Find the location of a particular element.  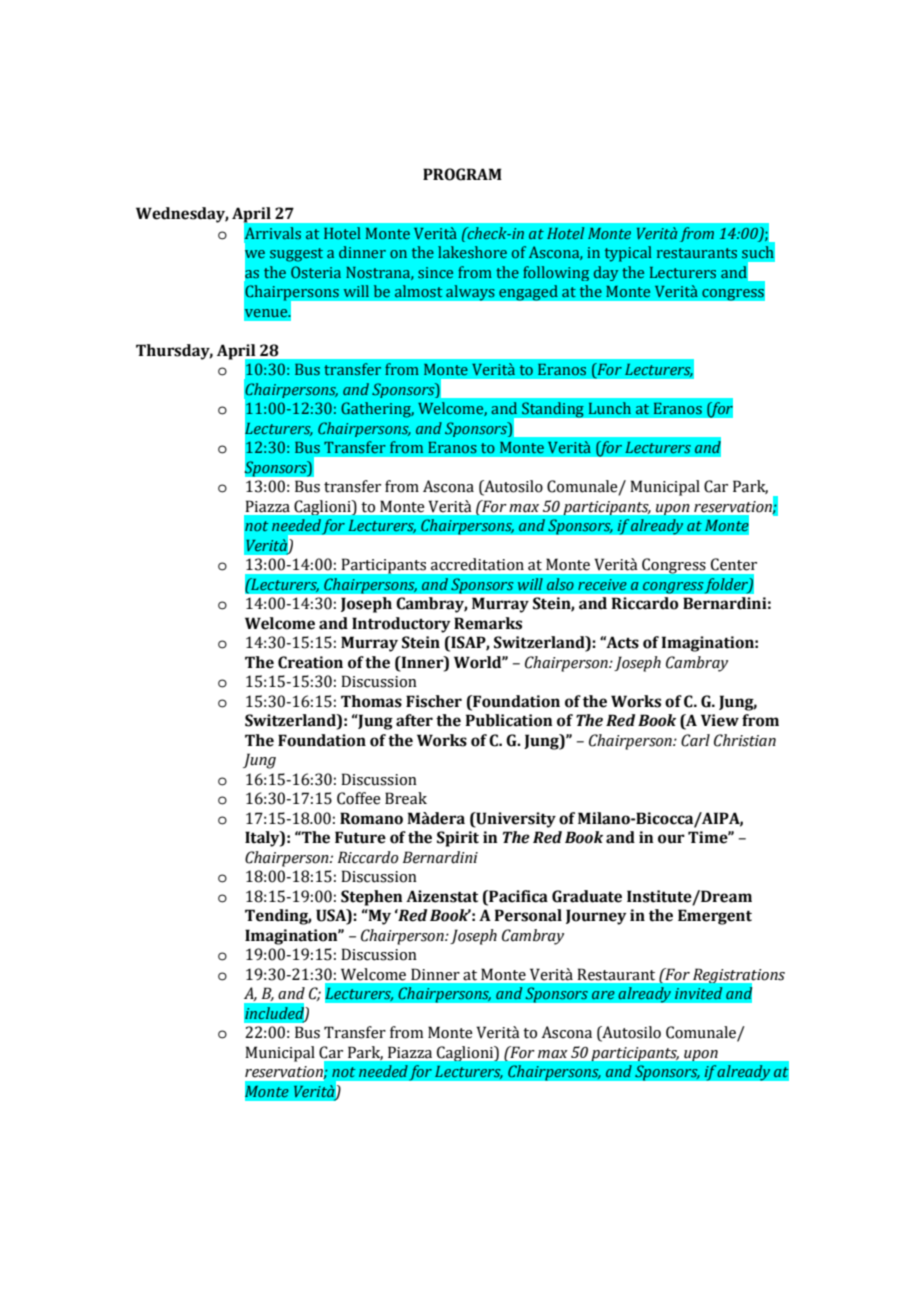

typical is located at coordinates (628, 254).
